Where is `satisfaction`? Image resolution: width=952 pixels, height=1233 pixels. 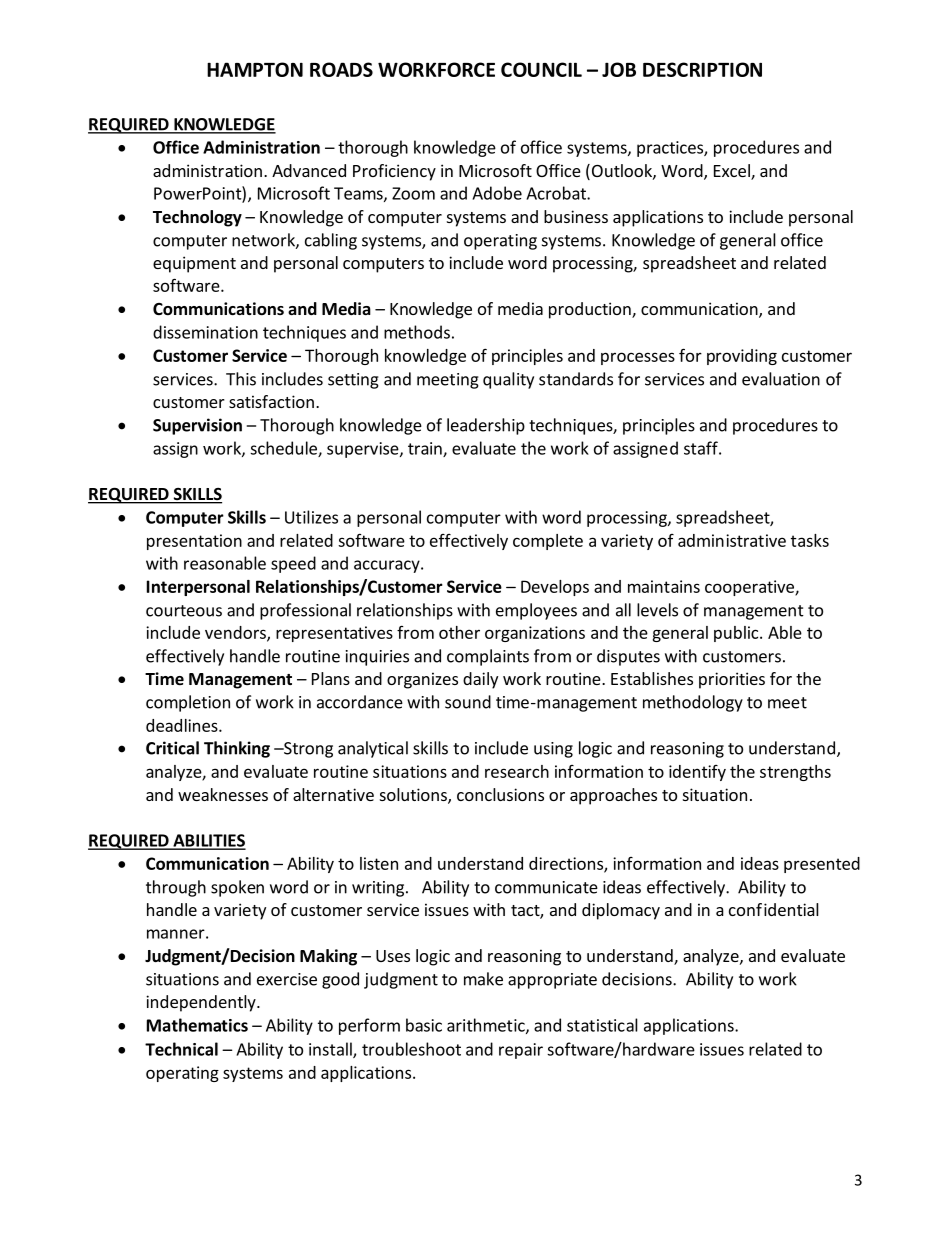 satisfaction is located at coordinates (271, 401).
